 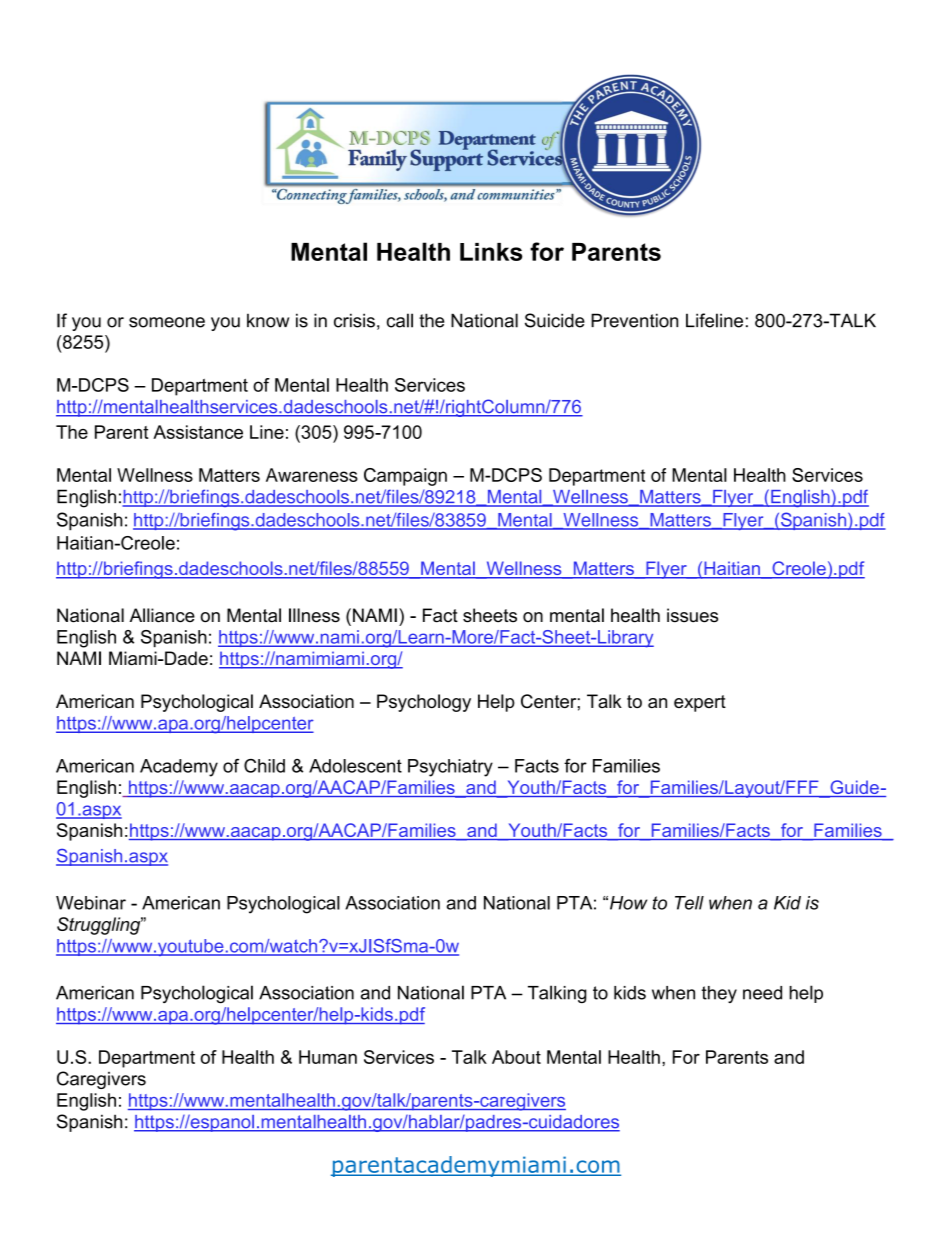 What do you see at coordinates (328, 1057) in the page?
I see `Human` at bounding box center [328, 1057].
